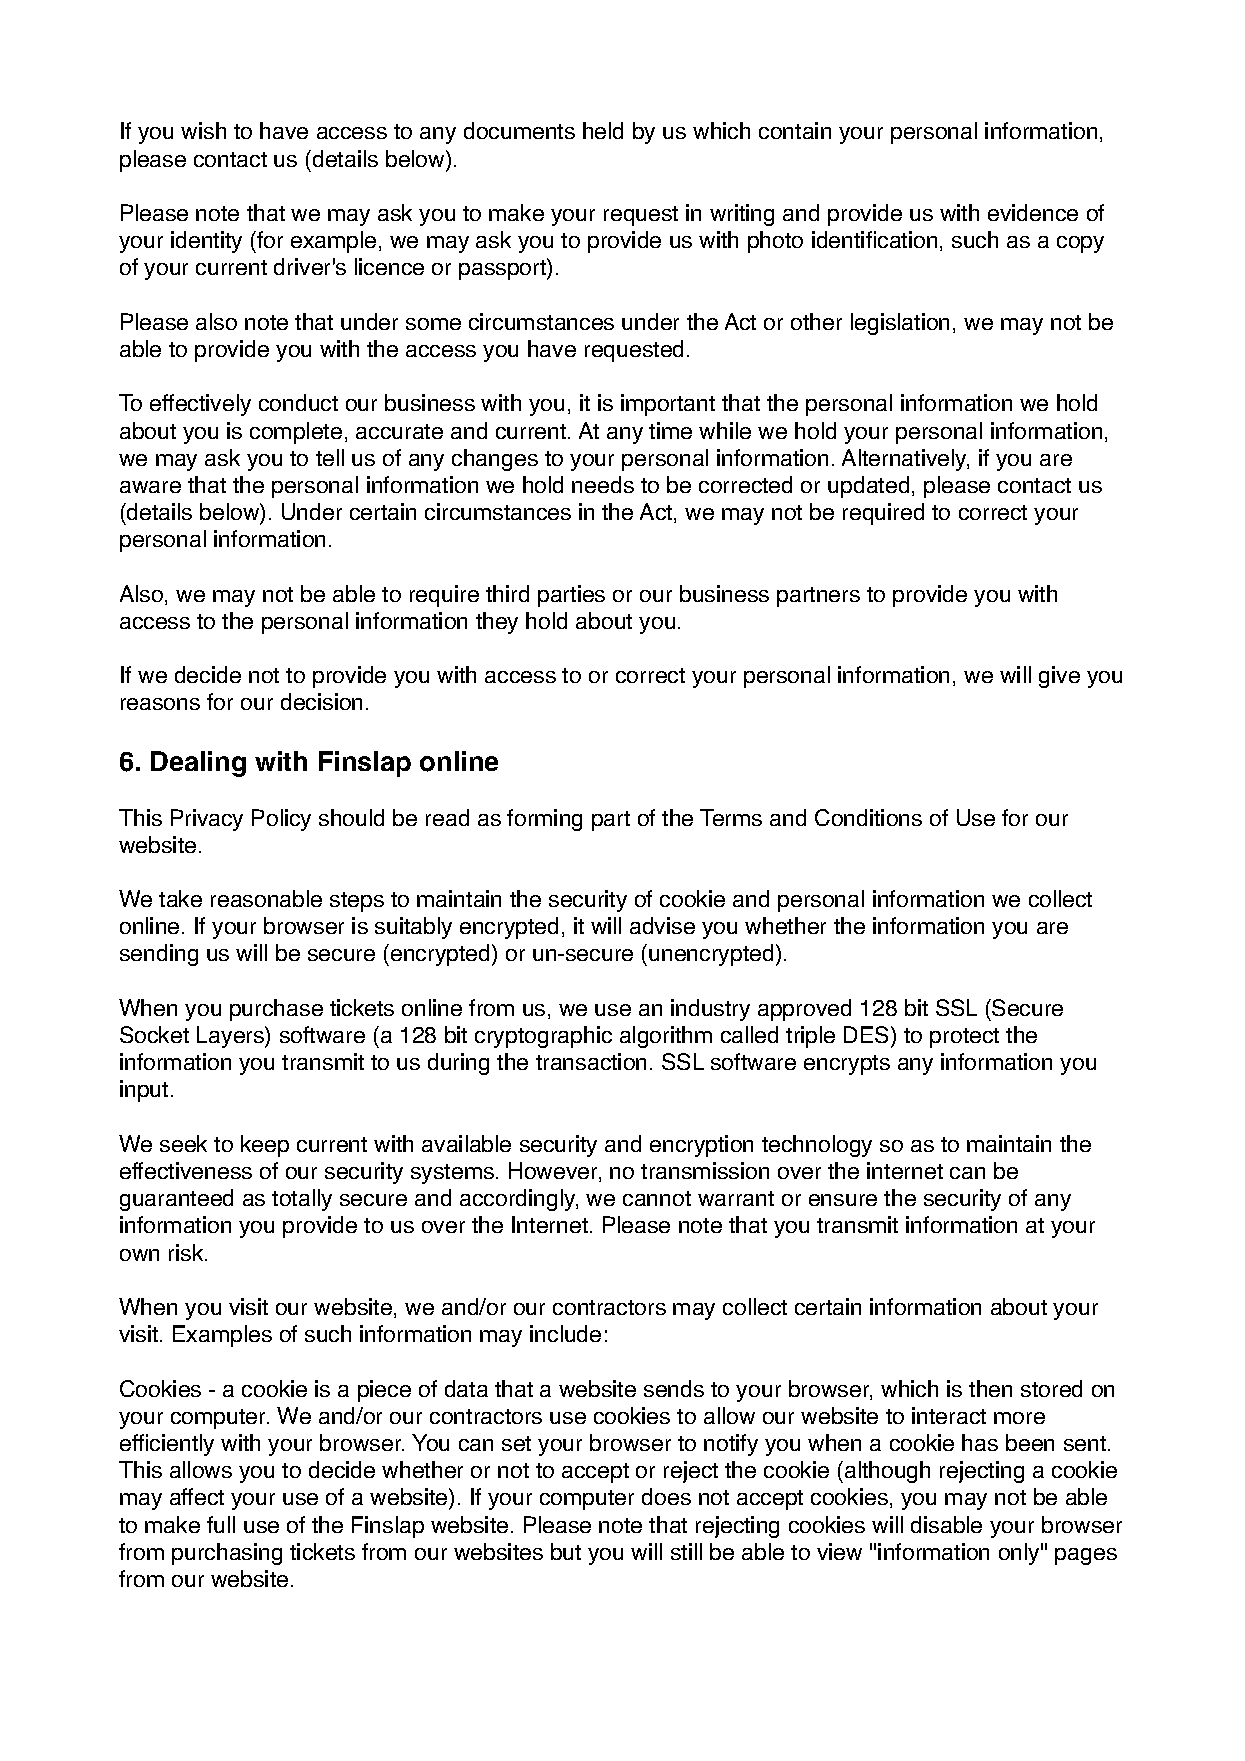 Image resolution: width=1245 pixels, height=1761 pixels. Describe the element at coordinates (203, 130) in the screenshot. I see `wish` at that location.
